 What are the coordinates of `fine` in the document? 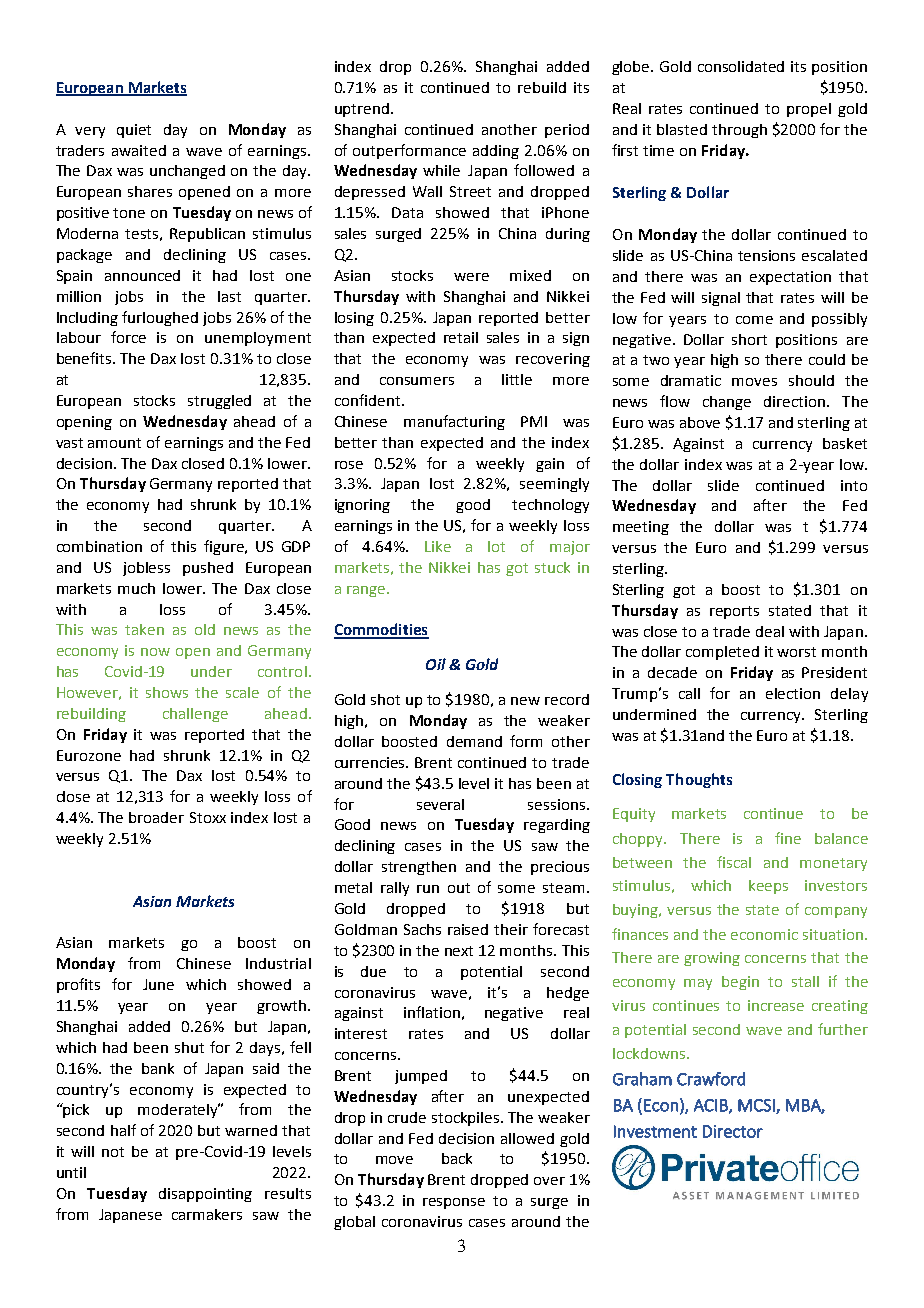 It's located at (788, 838).
